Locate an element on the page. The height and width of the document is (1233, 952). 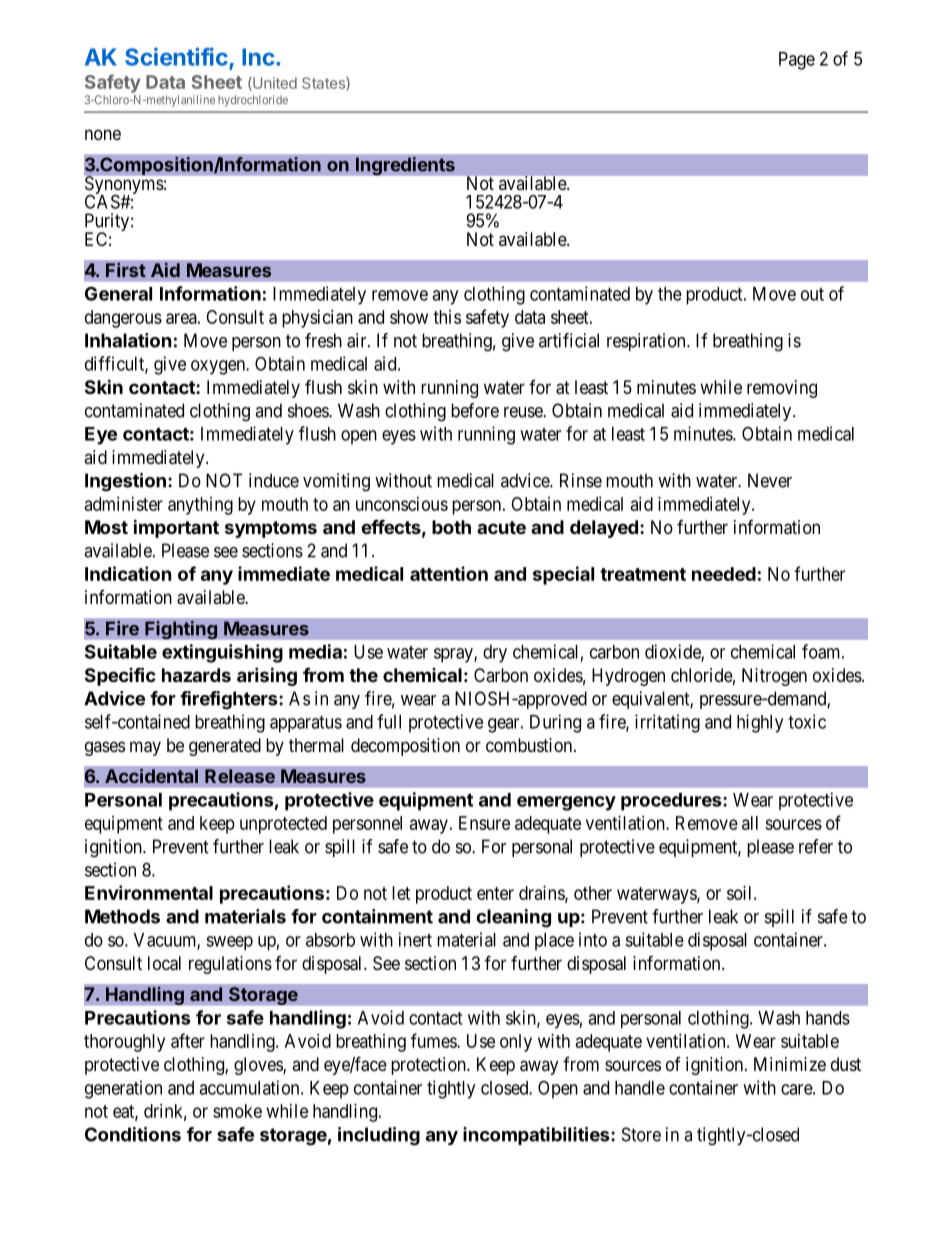
needed is located at coordinates (724, 574).
